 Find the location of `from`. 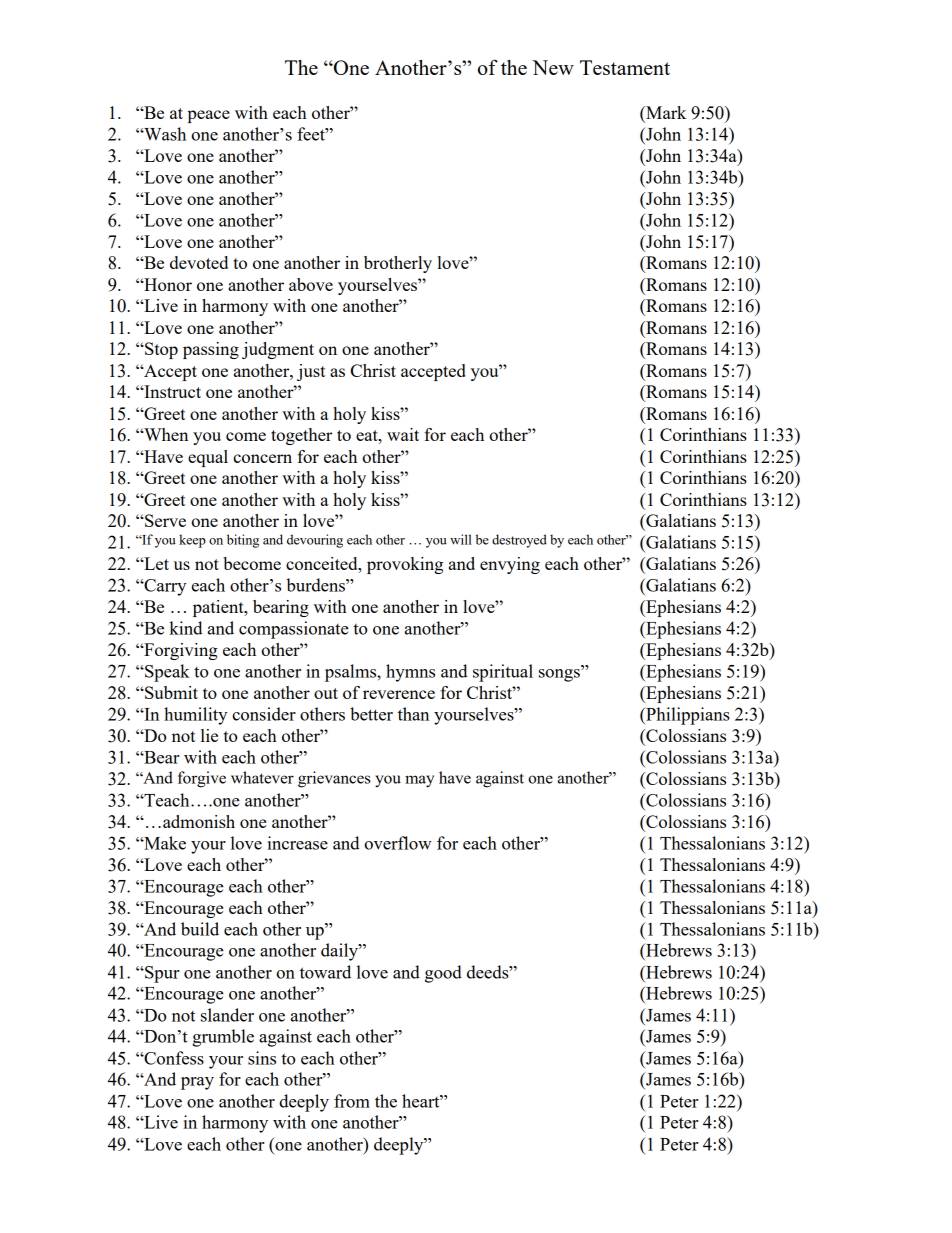

from is located at coordinates (352, 1101).
